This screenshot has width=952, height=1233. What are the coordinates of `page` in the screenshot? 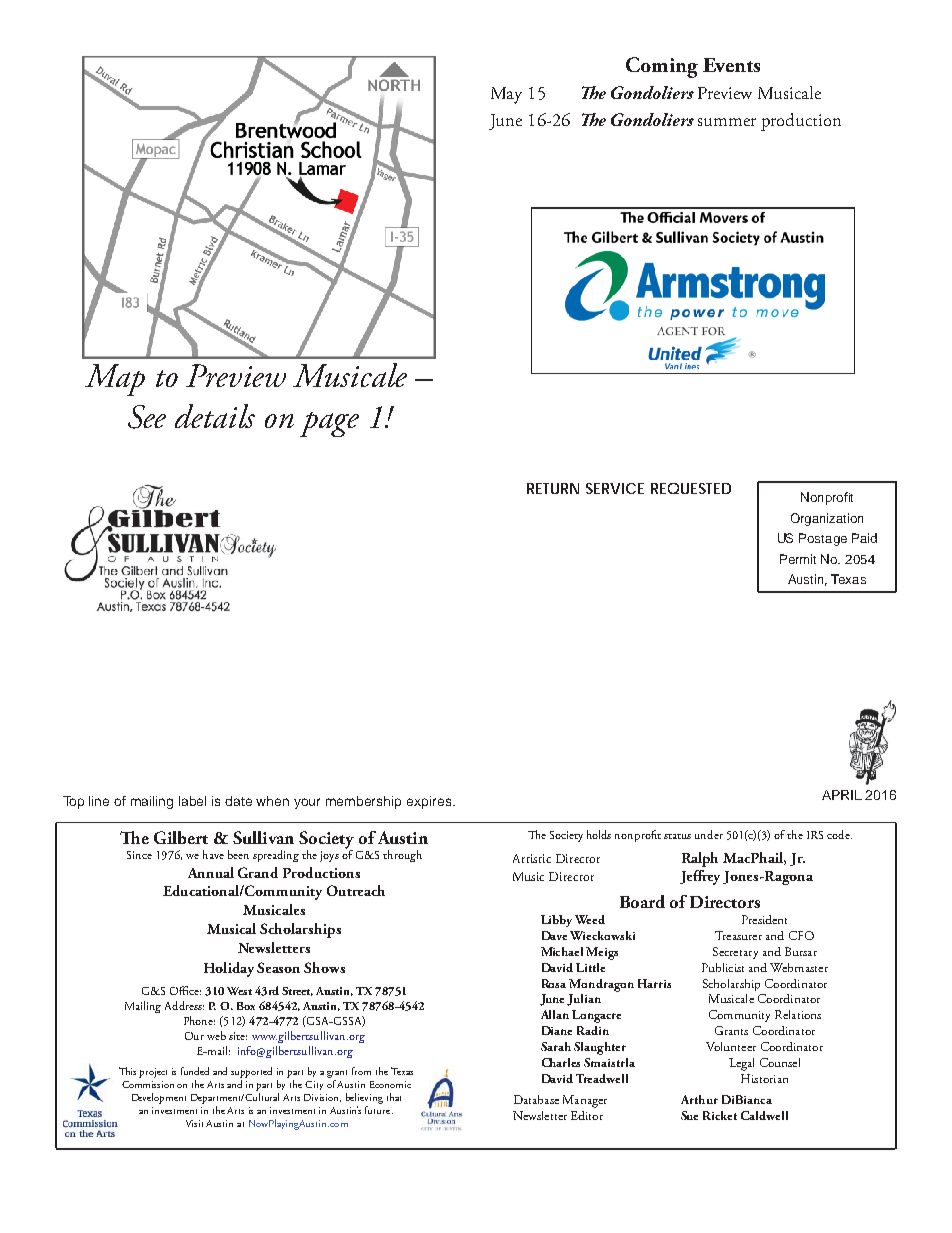 It's located at (329, 424).
